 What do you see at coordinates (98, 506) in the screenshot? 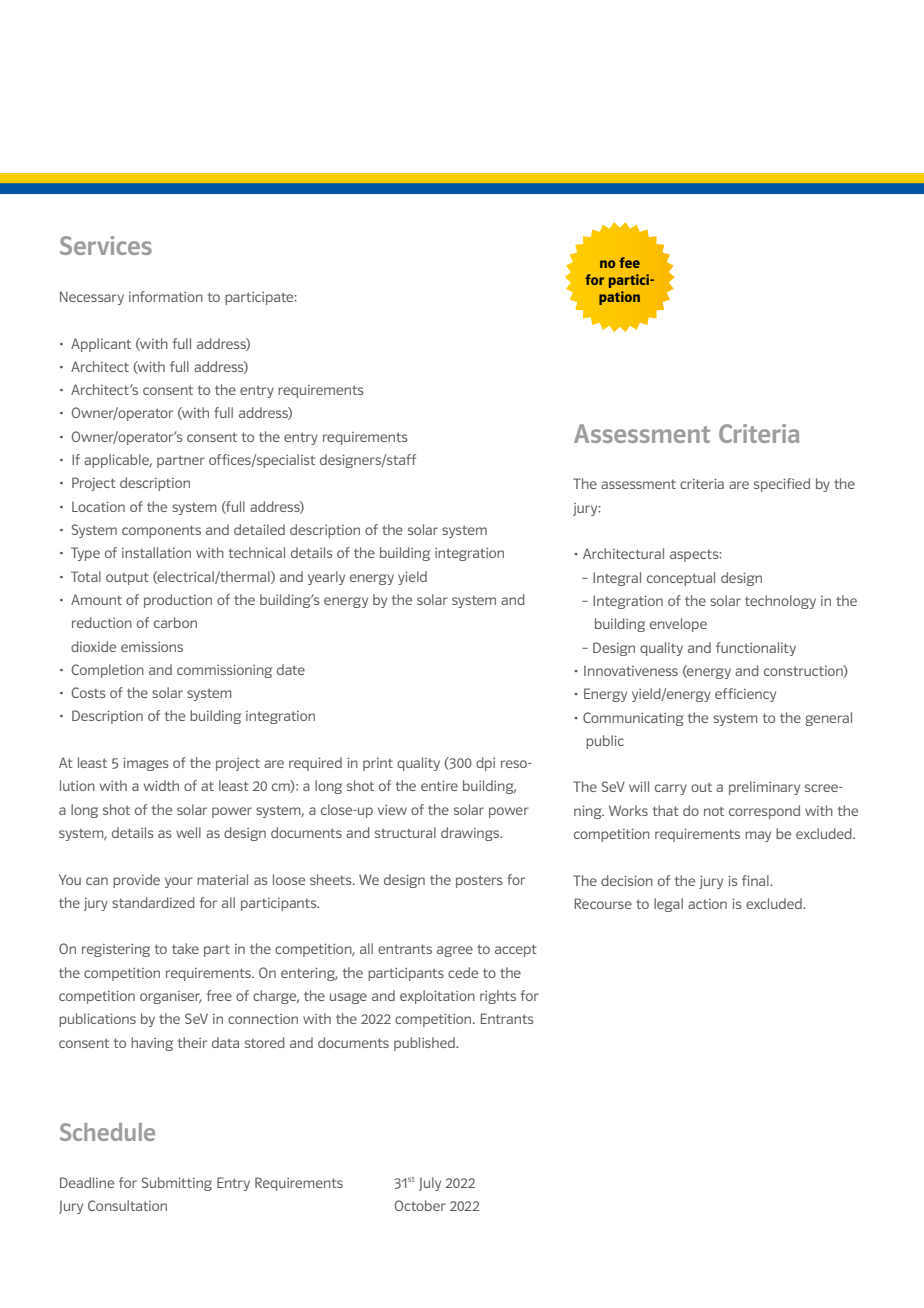
I see `Location` at bounding box center [98, 506].
